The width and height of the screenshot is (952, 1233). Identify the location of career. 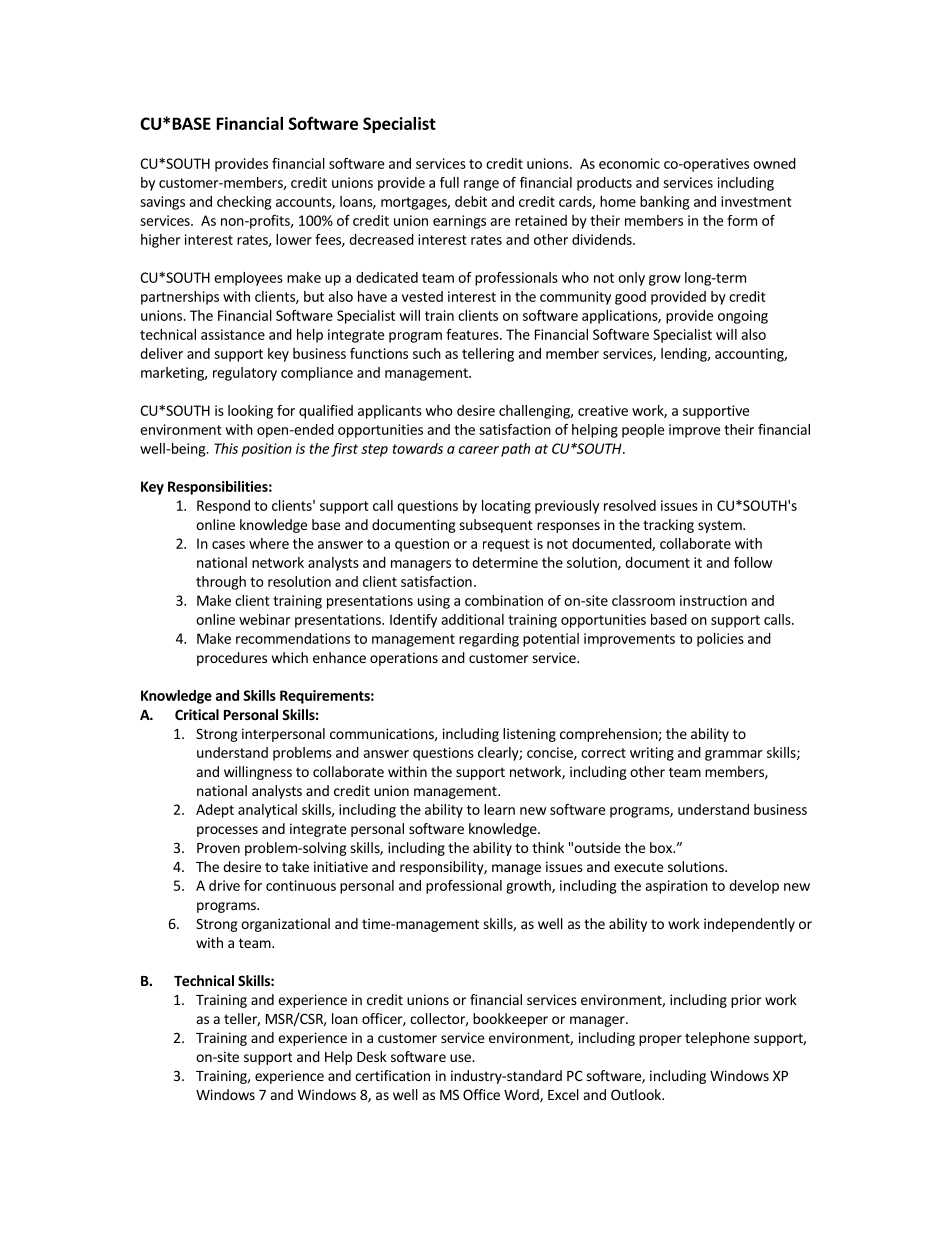
(479, 450).
